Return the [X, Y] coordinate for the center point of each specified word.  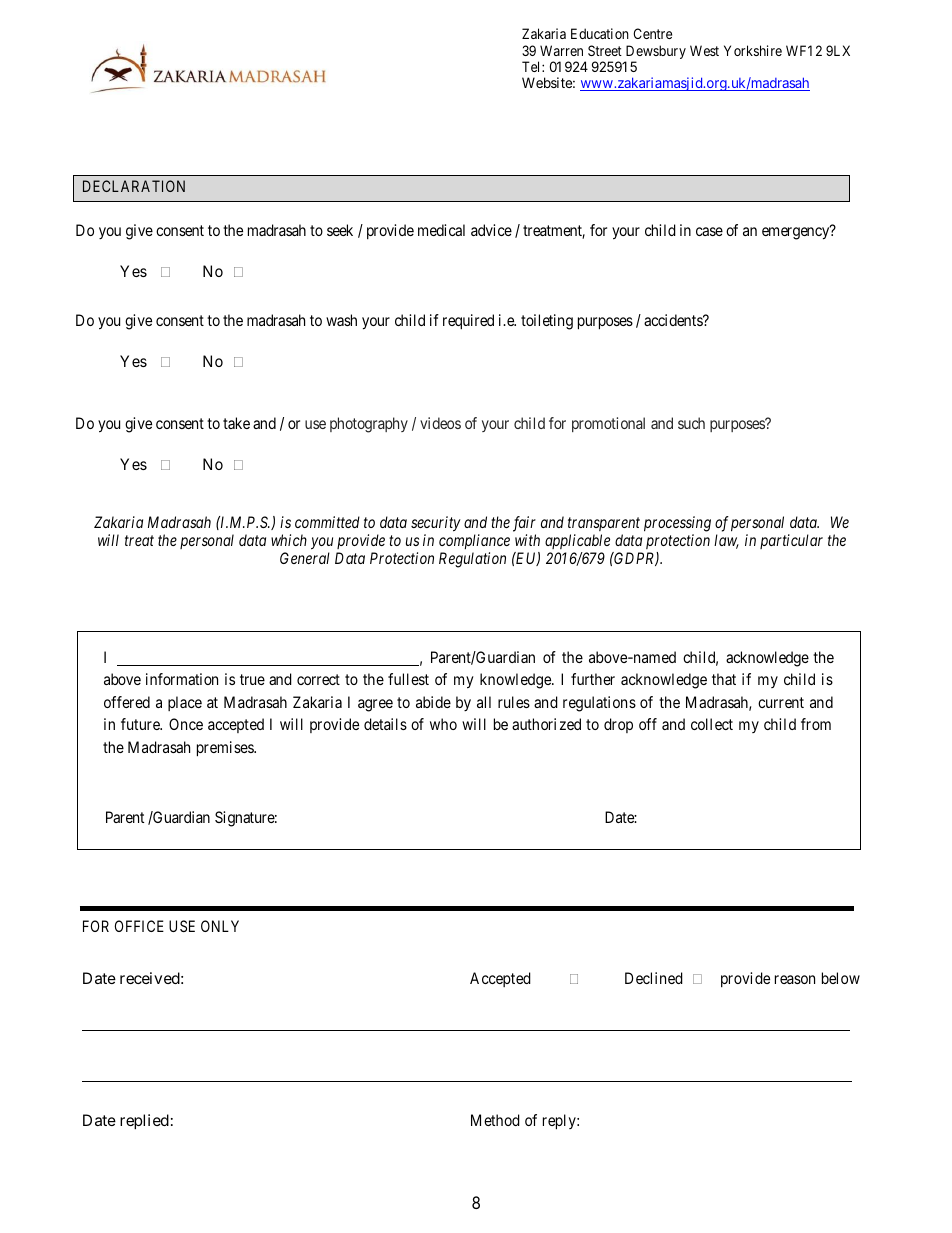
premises [226, 749]
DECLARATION [134, 186]
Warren [561, 50]
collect [712, 724]
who [443, 724]
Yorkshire [753, 50]
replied [144, 1122]
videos [440, 423]
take [236, 423]
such [691, 423]
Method [495, 1120]
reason [795, 979]
